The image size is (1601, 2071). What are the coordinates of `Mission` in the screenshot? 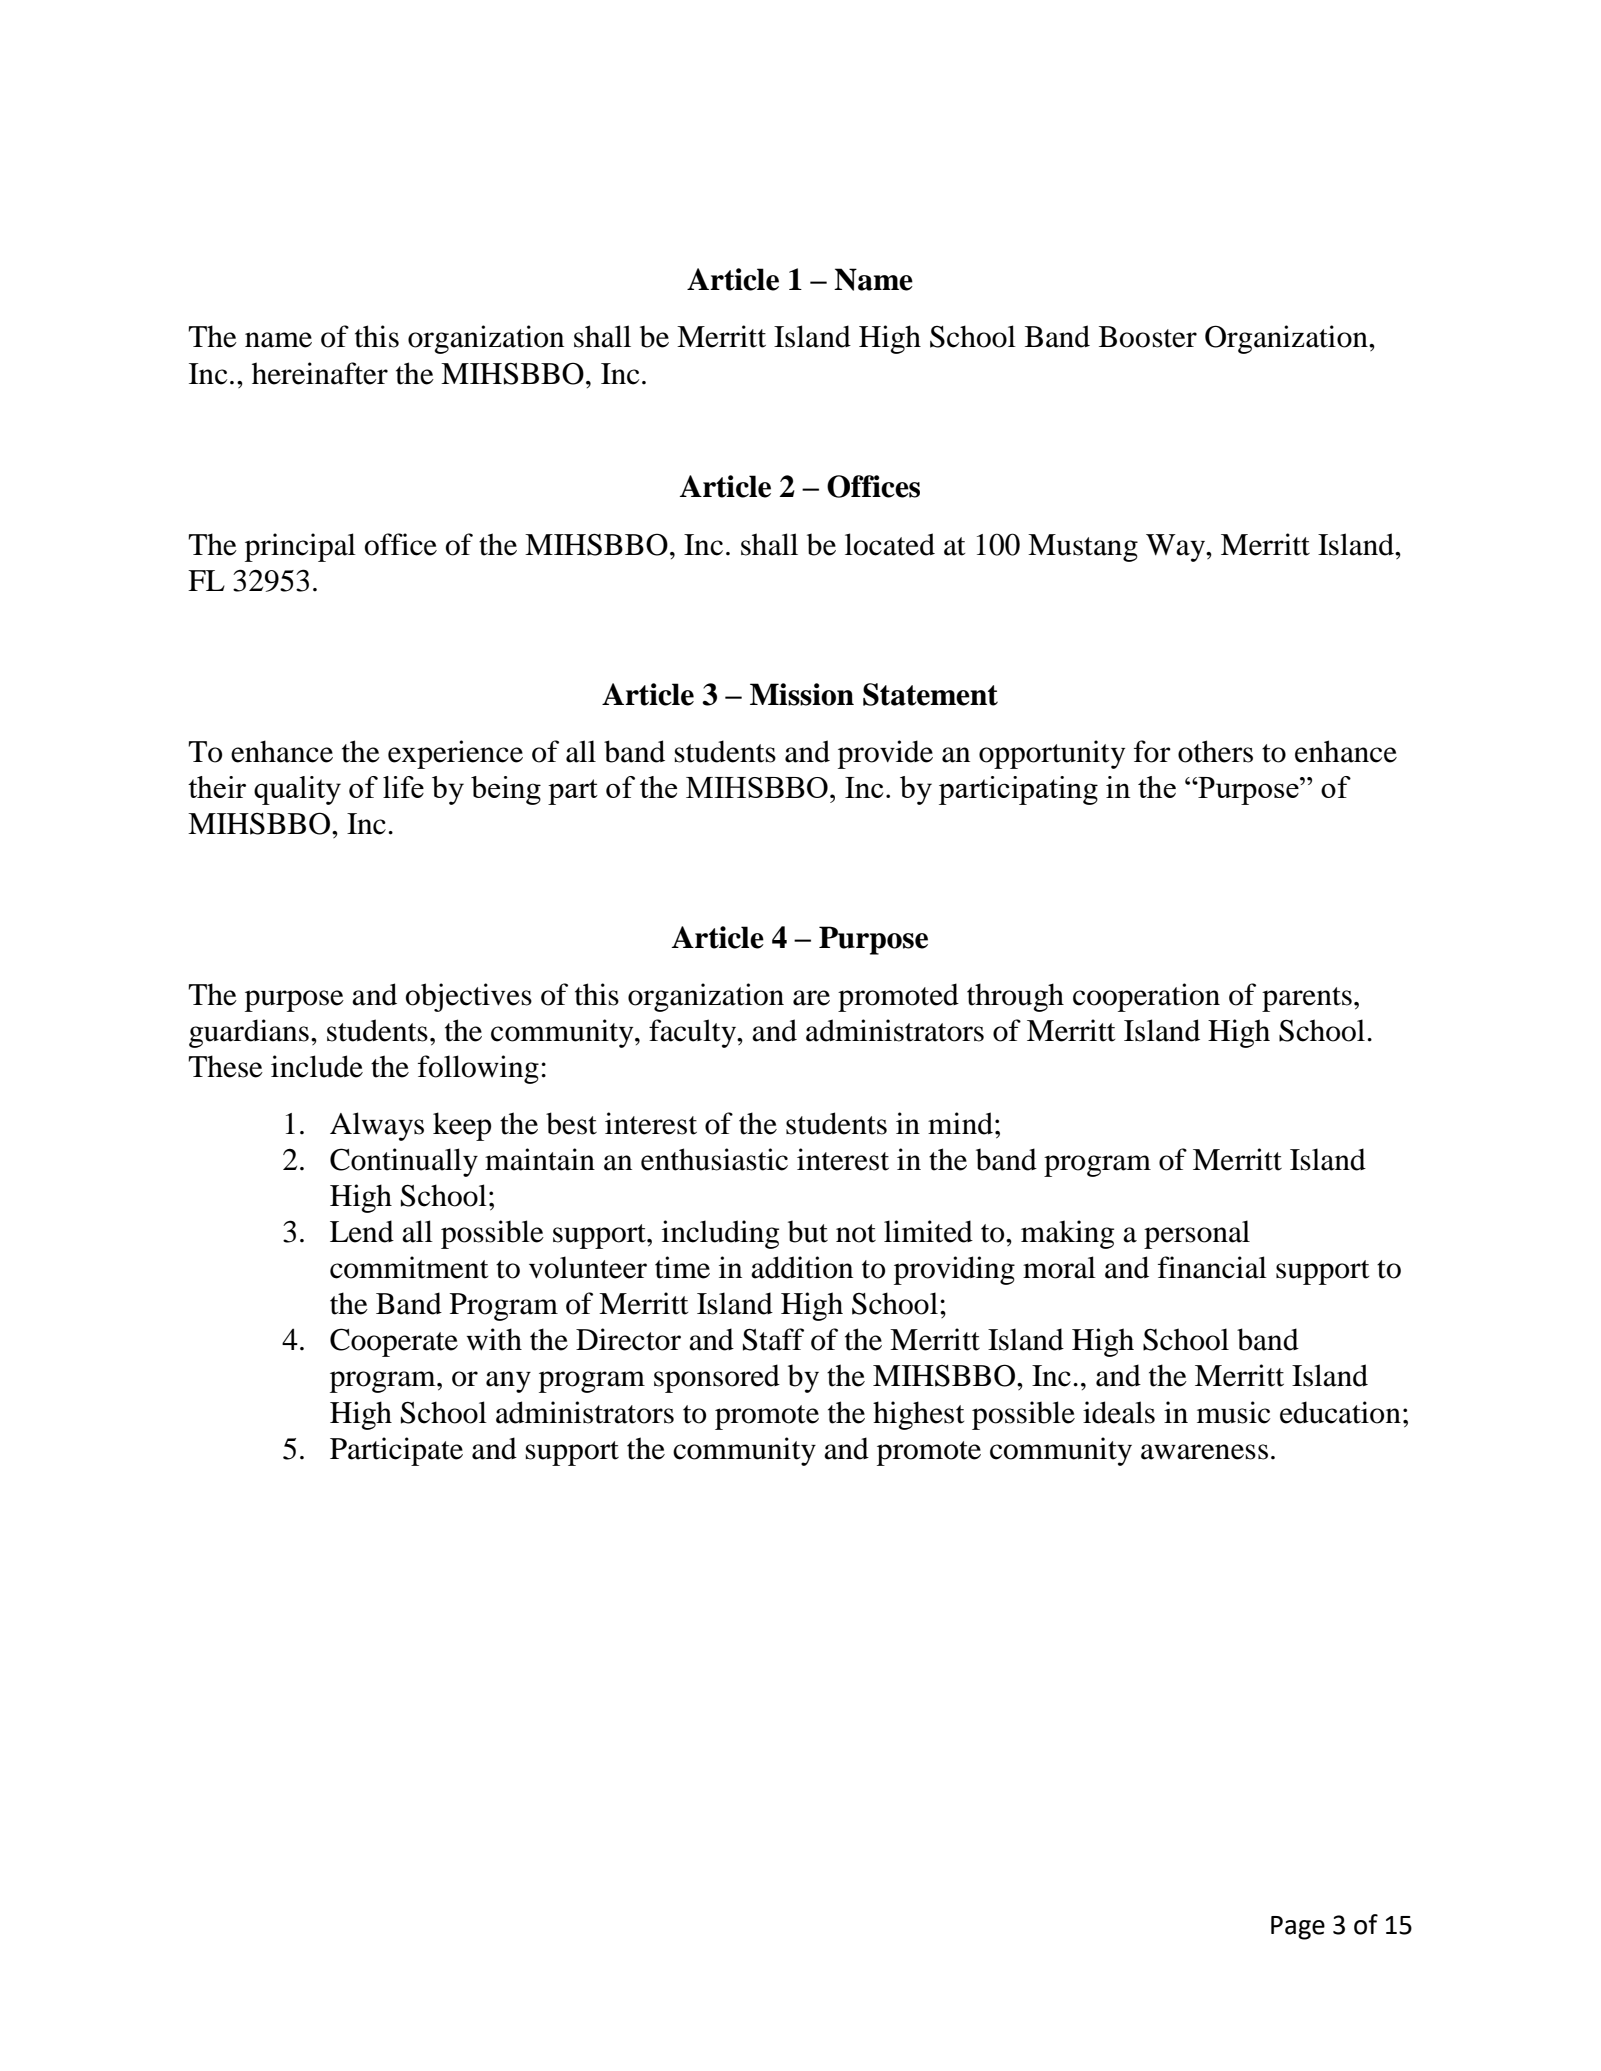 It's located at (802, 694).
